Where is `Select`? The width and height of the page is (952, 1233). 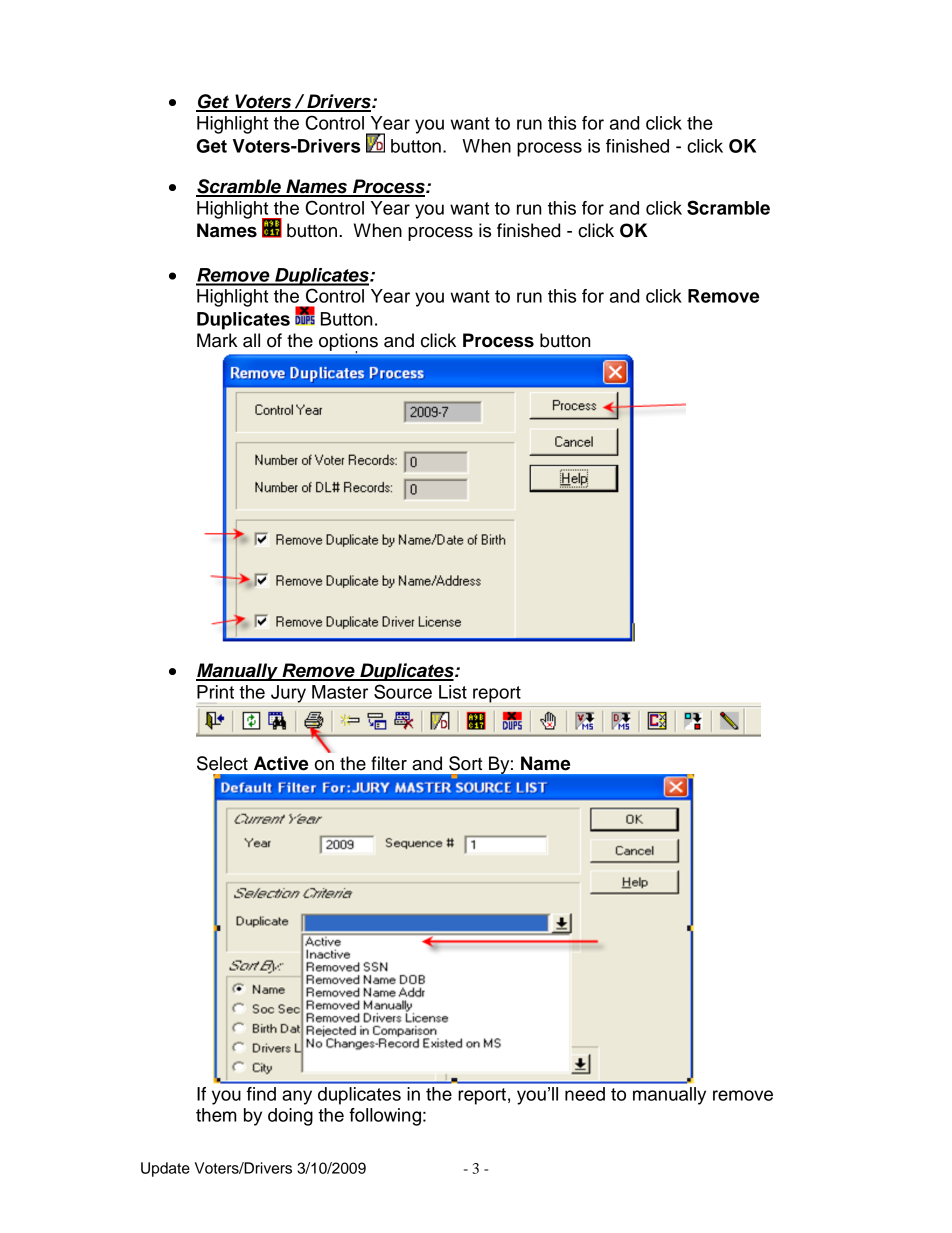
Select is located at coordinates (222, 763).
